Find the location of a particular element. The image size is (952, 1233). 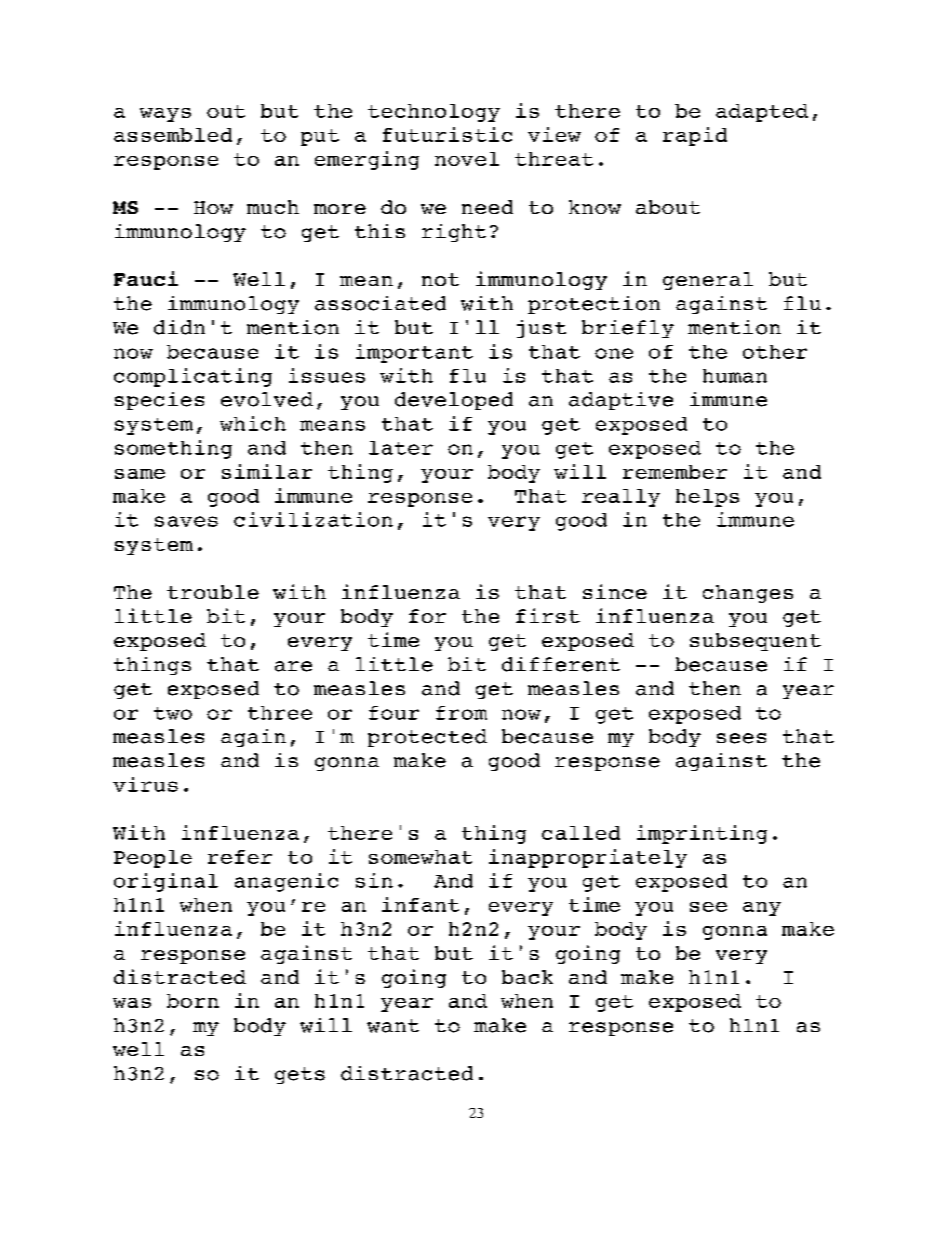

later is located at coordinates (401, 448).
